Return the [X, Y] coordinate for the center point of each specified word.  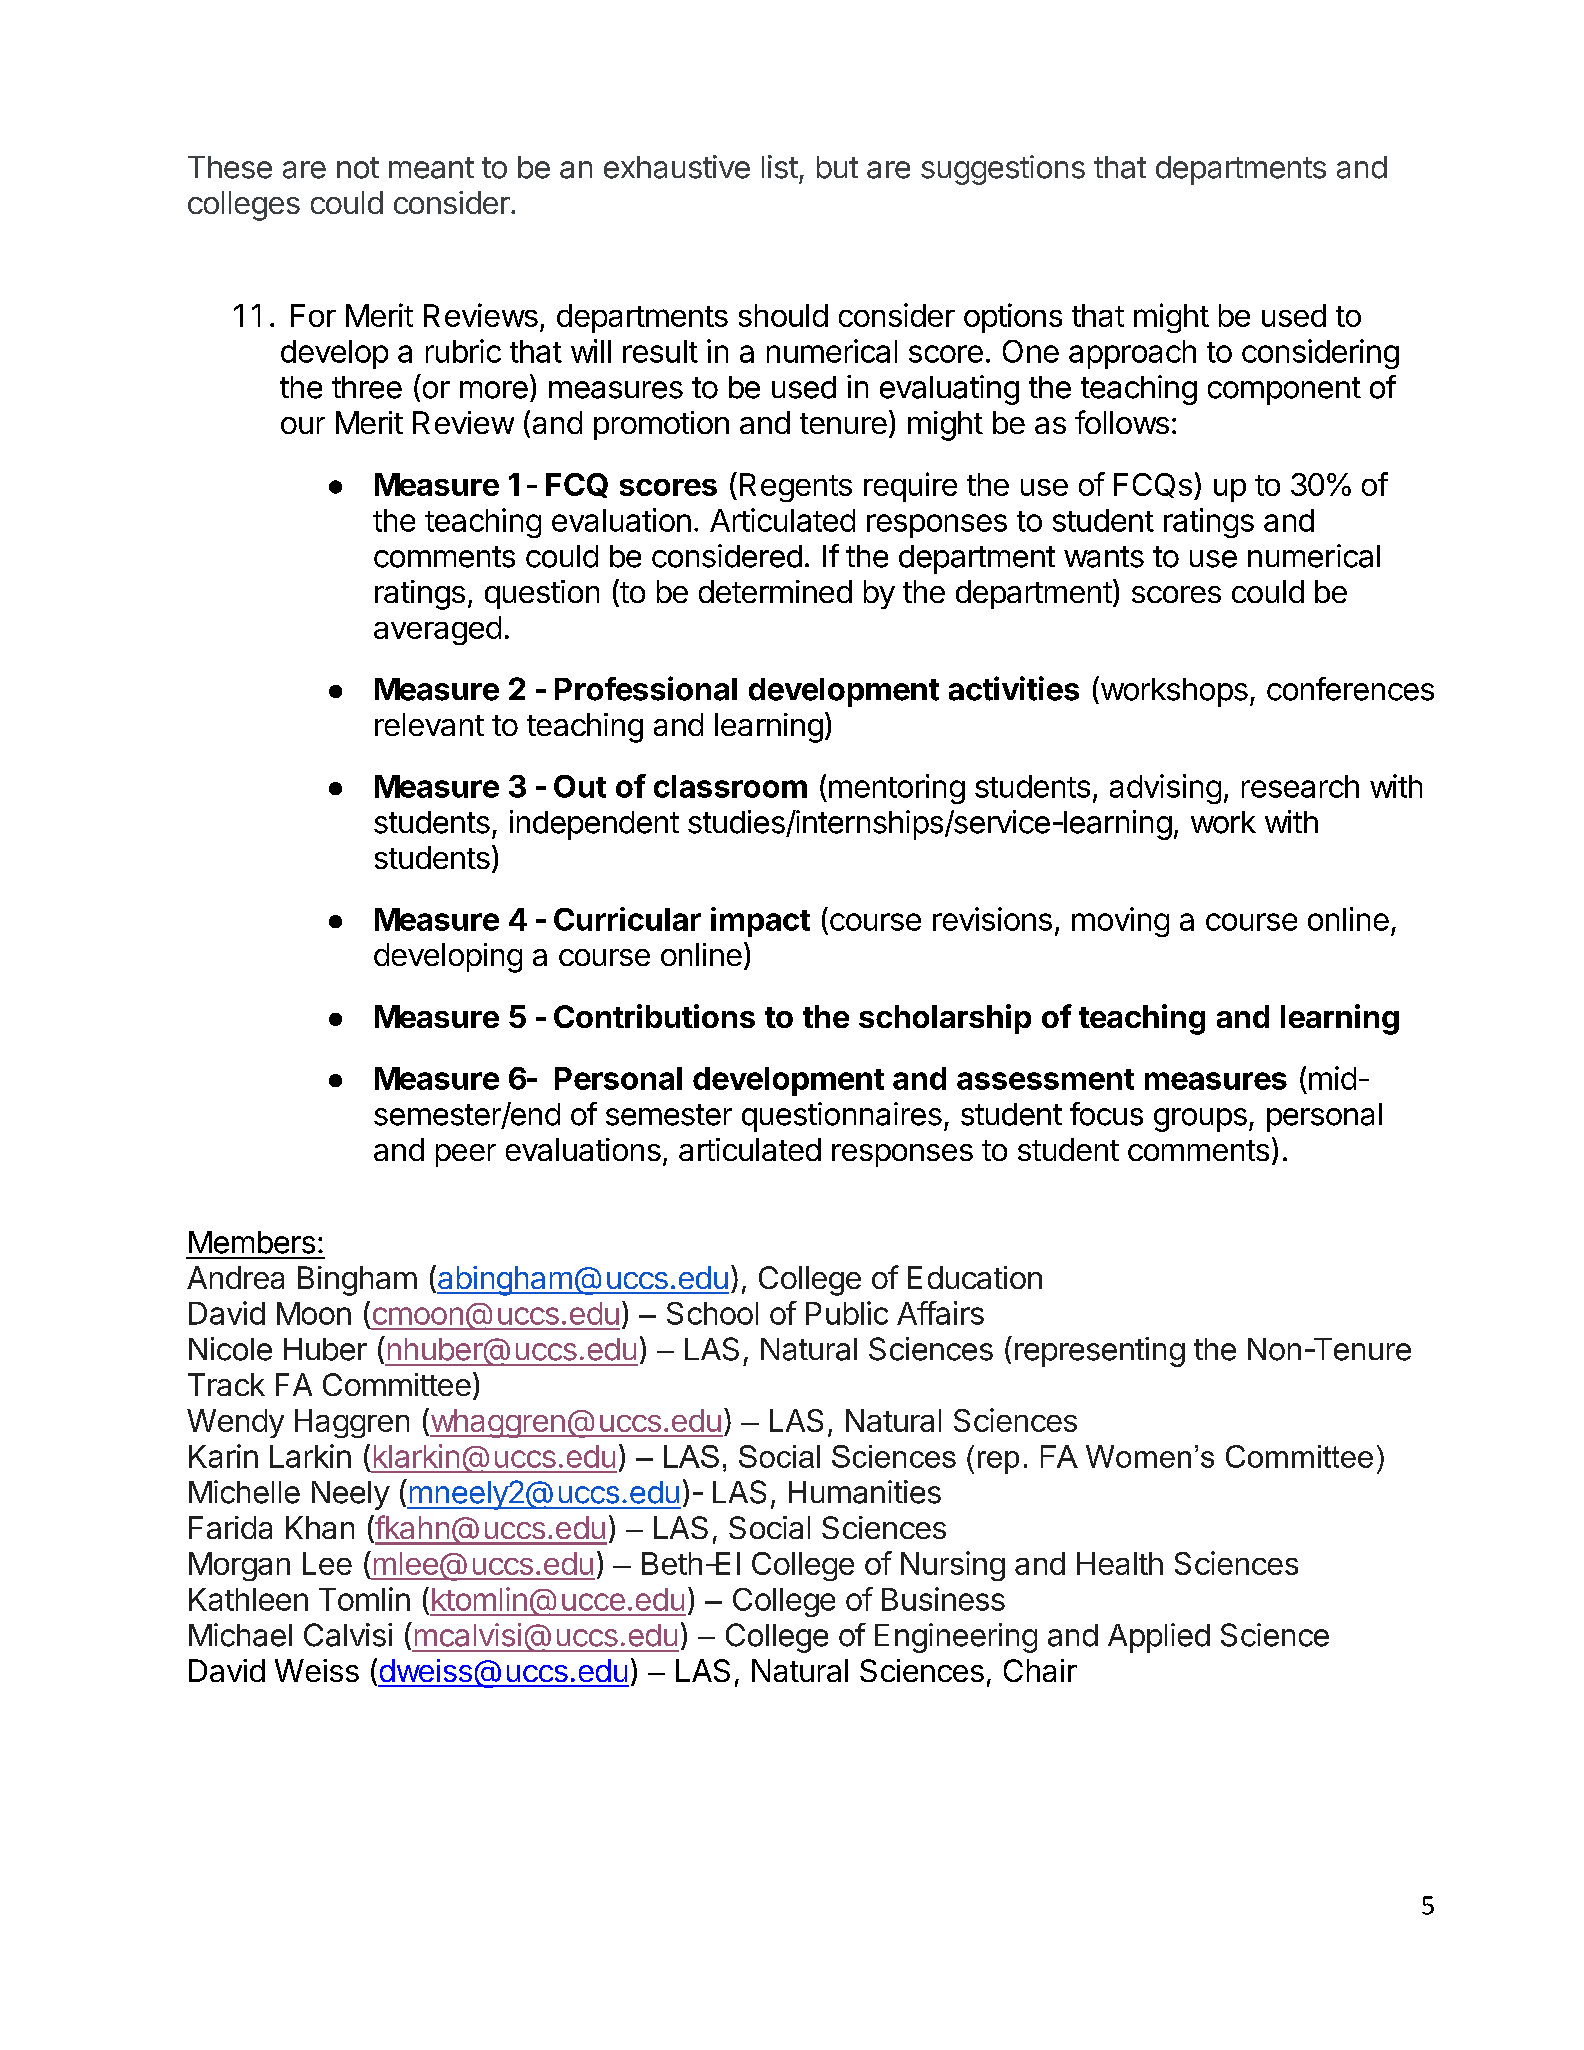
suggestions [1003, 170]
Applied [1159, 1638]
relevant [429, 724]
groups [1200, 1120]
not [358, 168]
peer [466, 1155]
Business [943, 1599]
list [780, 167]
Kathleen [248, 1599]
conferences [1350, 689]
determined [775, 591]
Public [847, 1313]
